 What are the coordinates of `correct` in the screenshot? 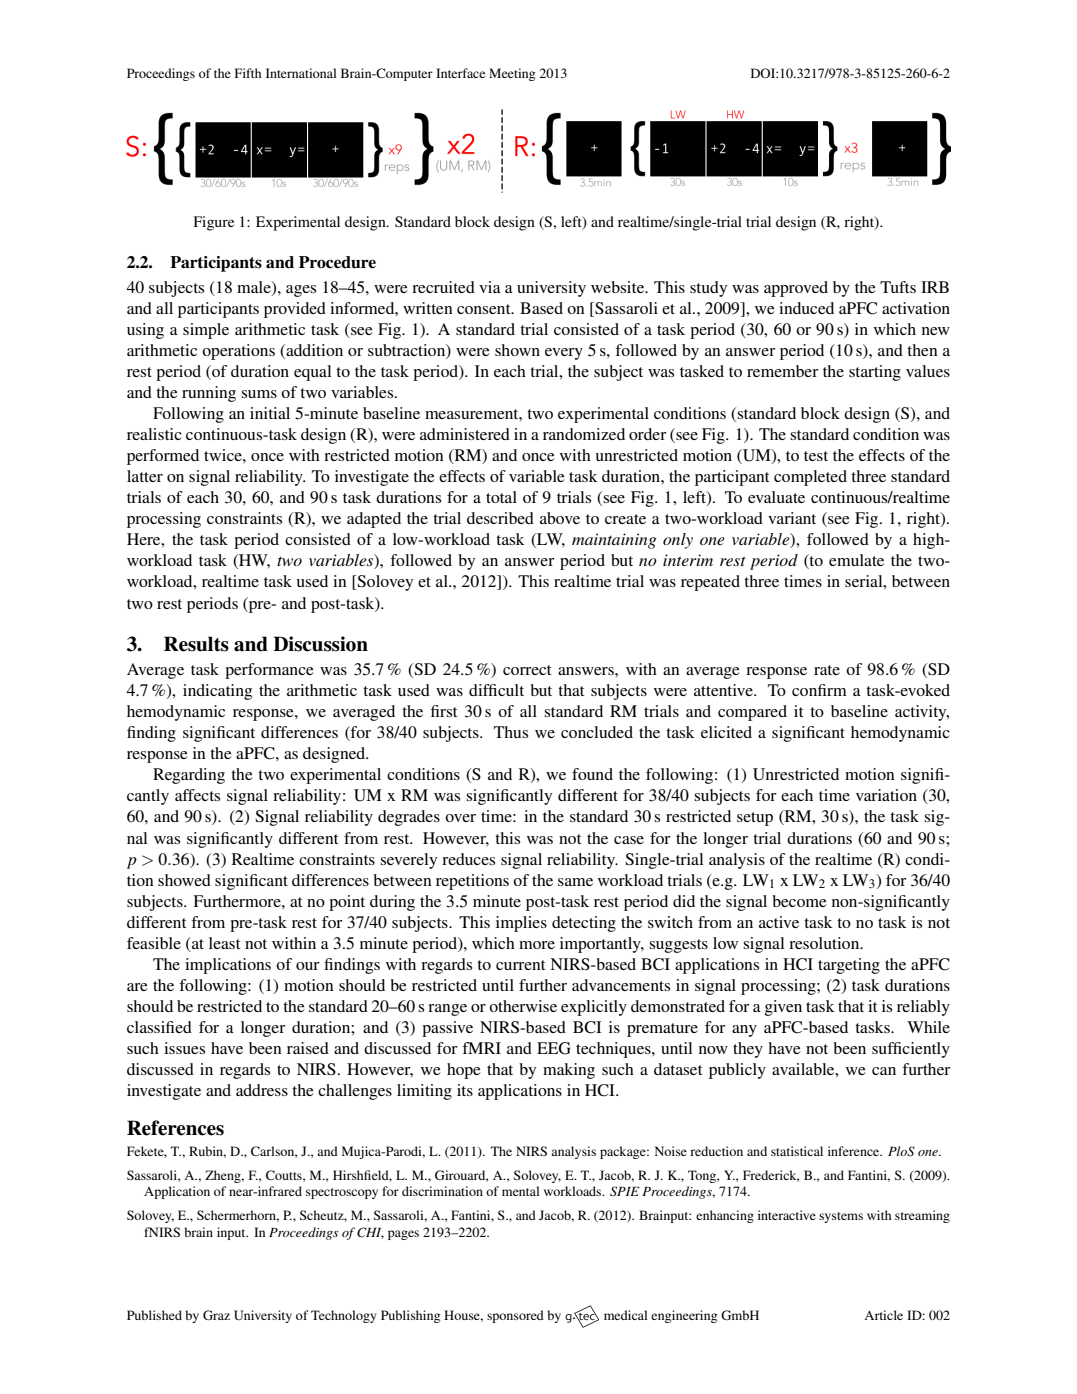 It's located at (527, 670).
